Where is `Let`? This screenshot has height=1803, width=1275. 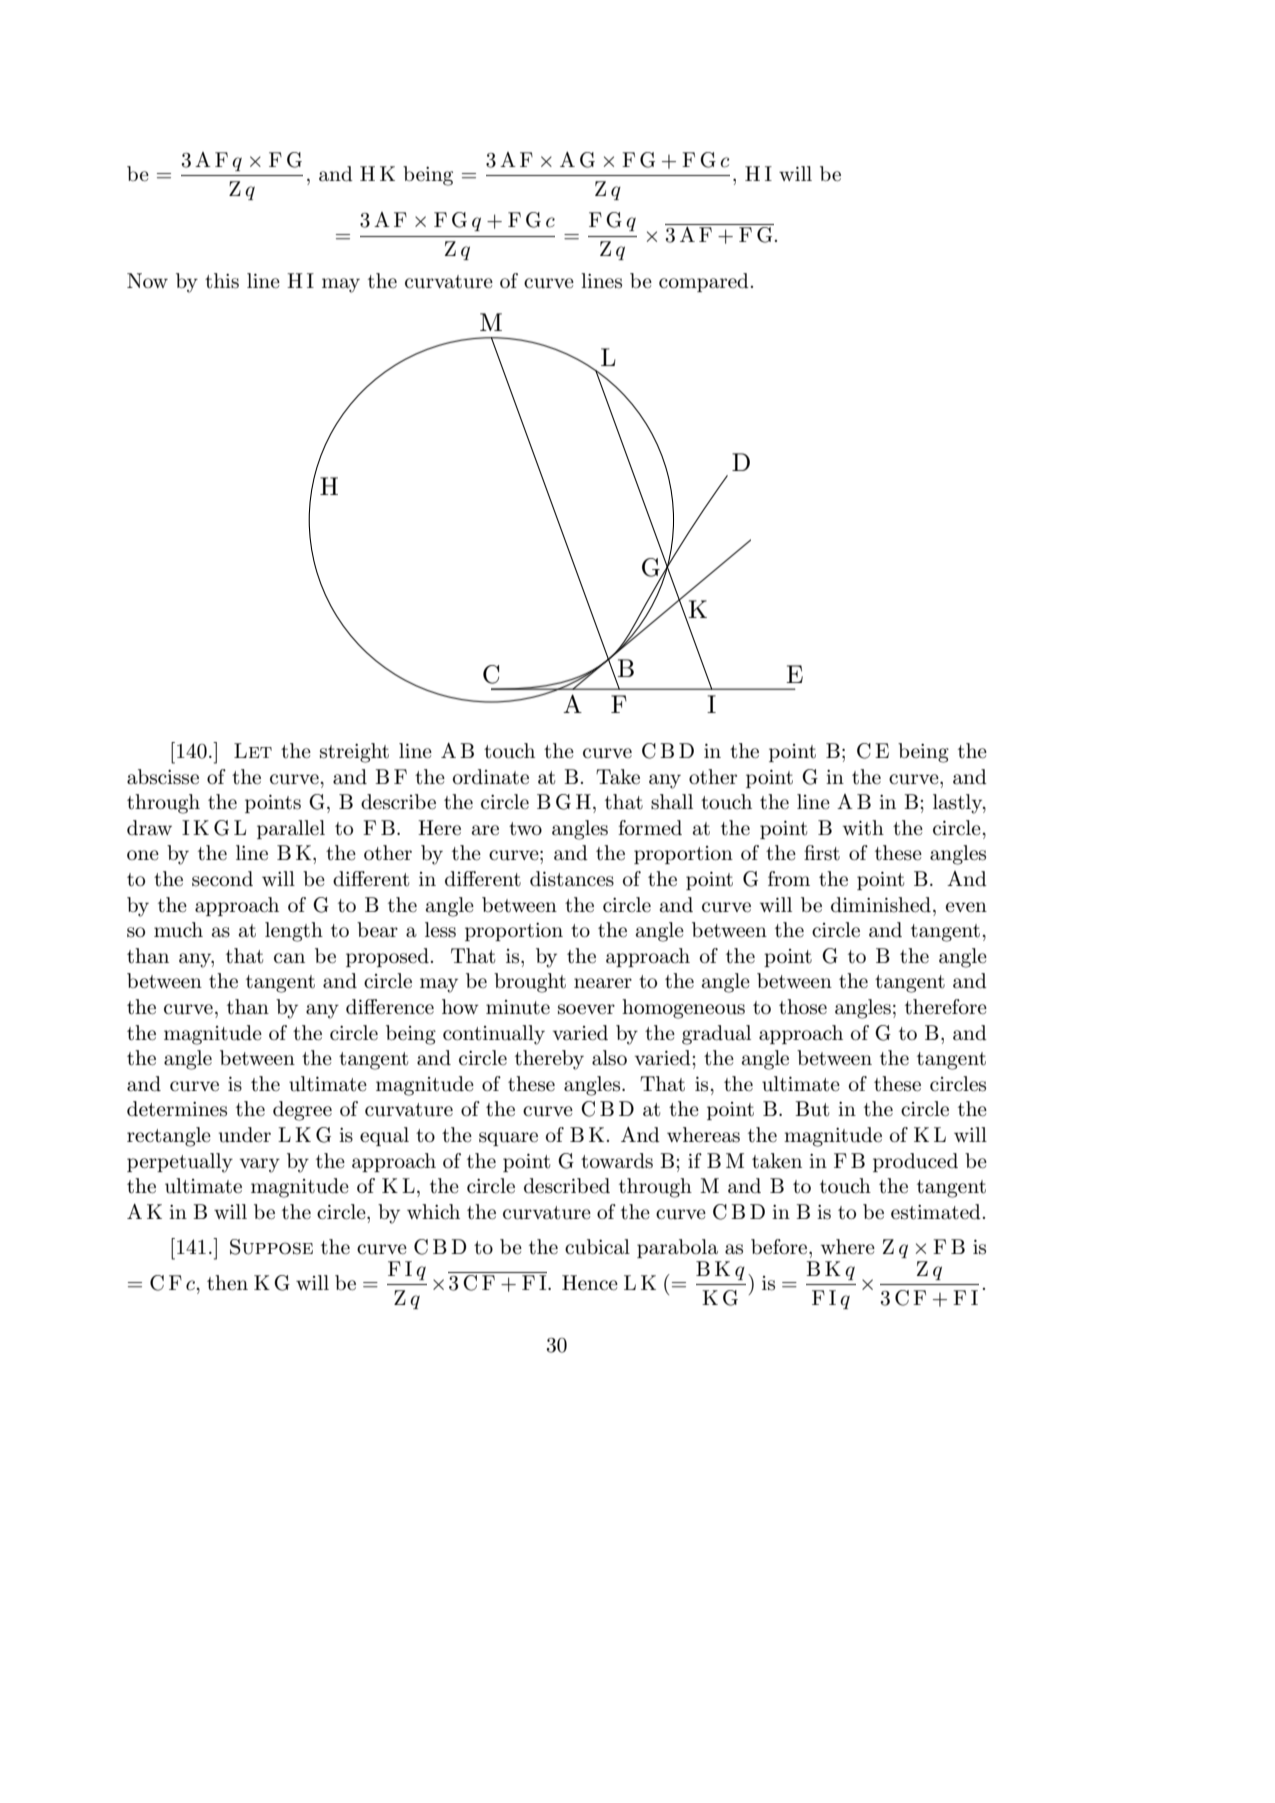
Let is located at coordinates (253, 750).
